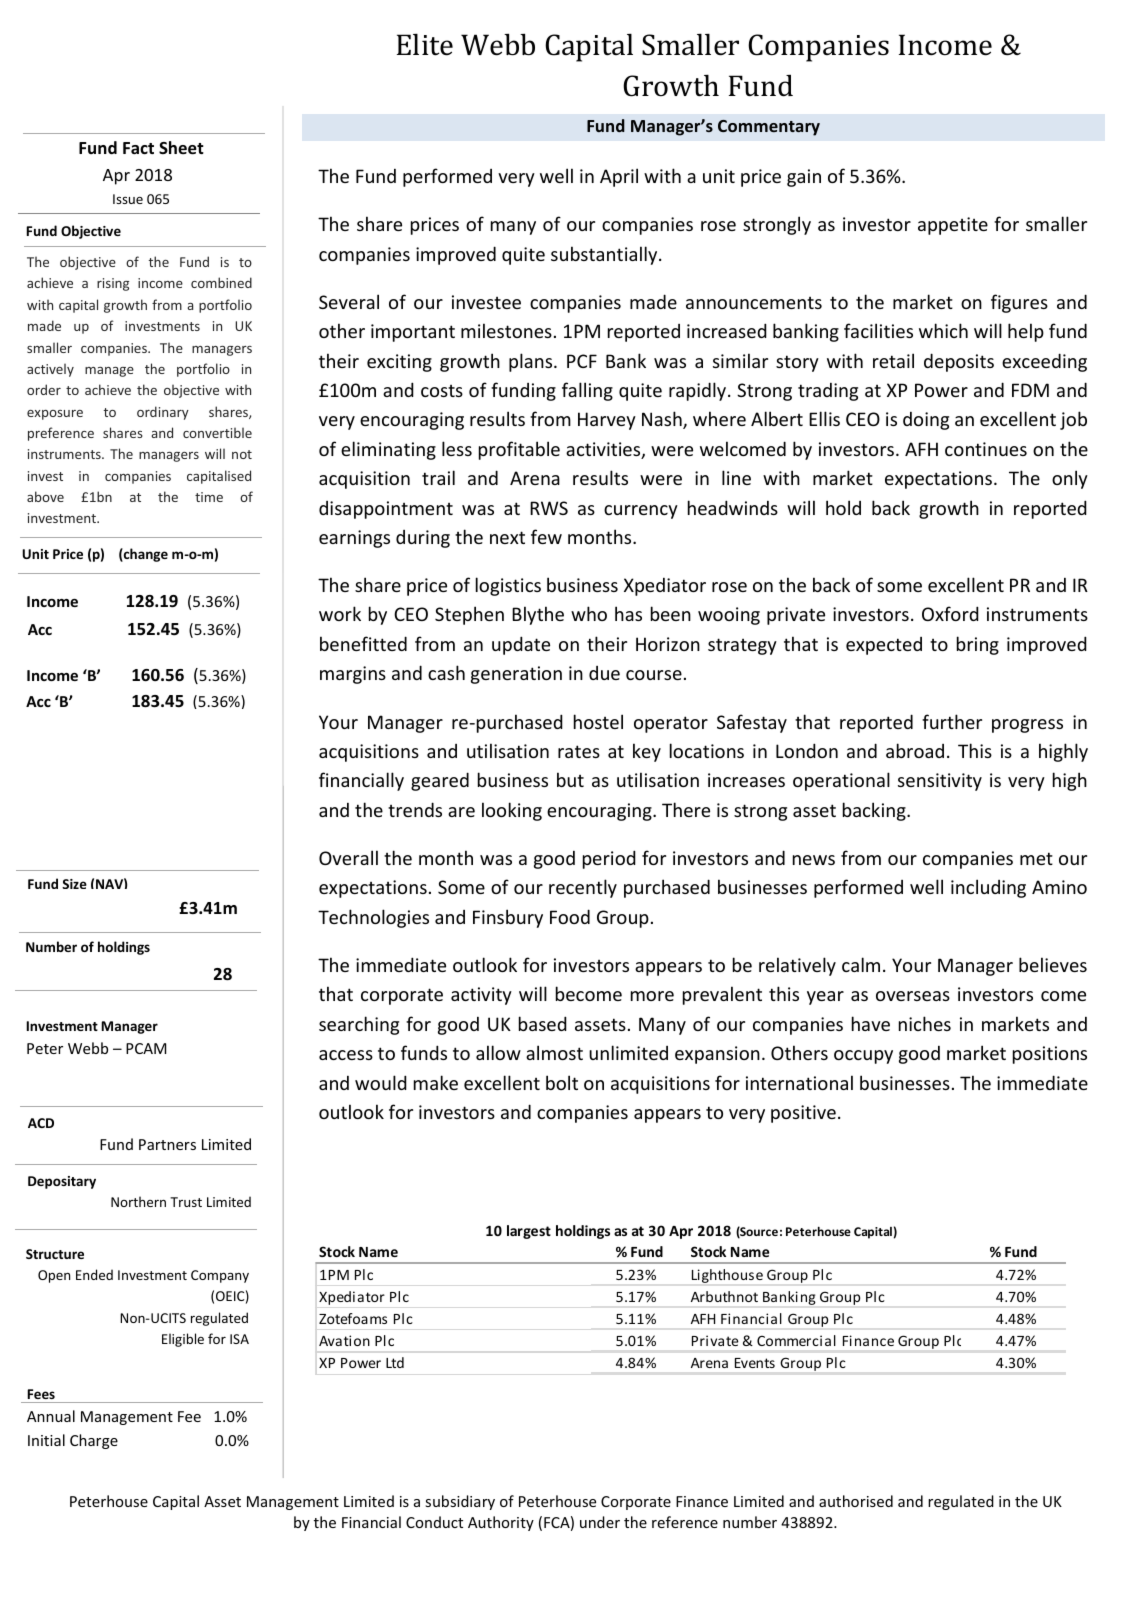 The image size is (1131, 1600). What do you see at coordinates (600, 1522) in the screenshot?
I see `under` at bounding box center [600, 1522].
